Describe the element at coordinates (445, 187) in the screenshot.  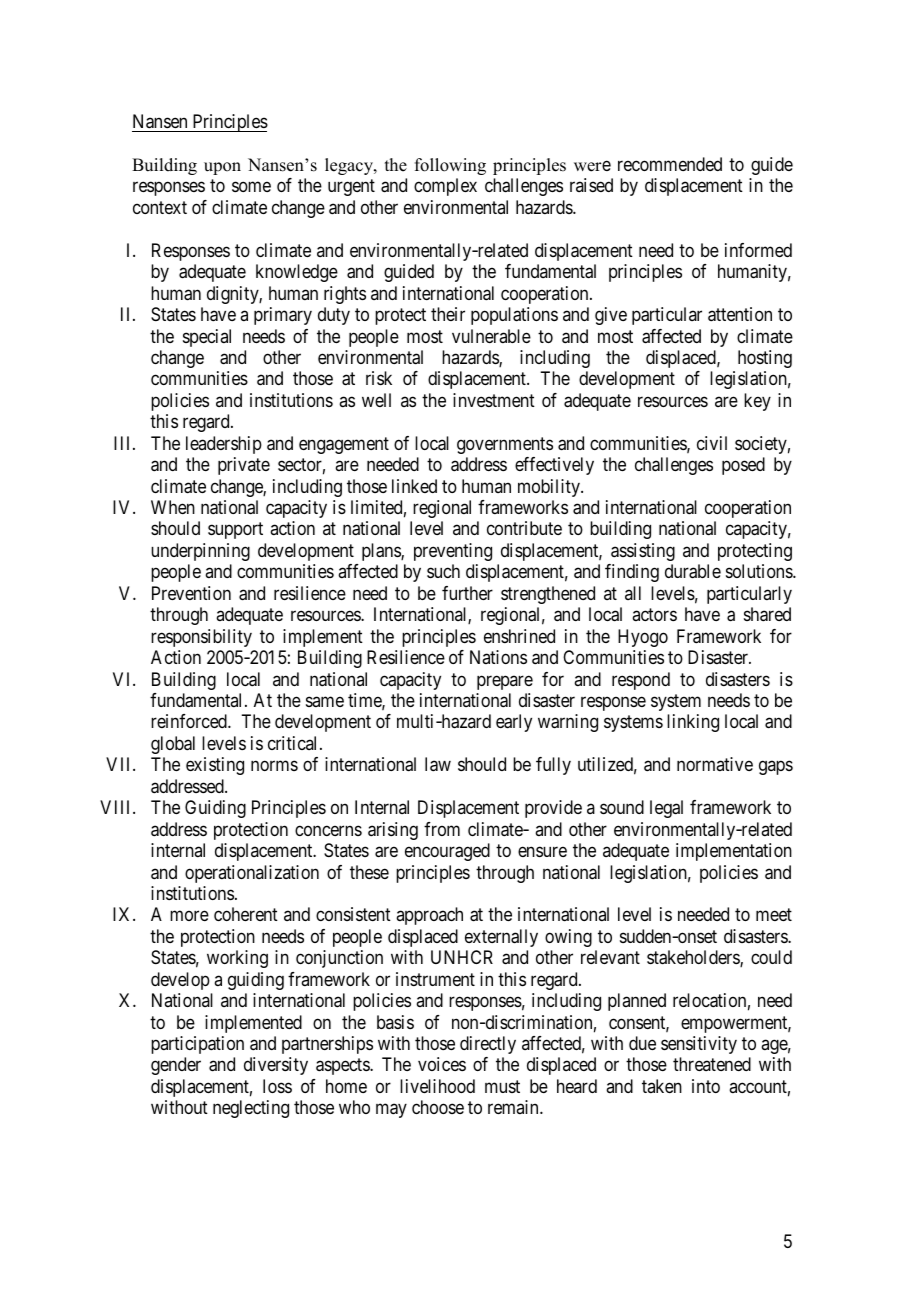
I see `complex` at that location.
